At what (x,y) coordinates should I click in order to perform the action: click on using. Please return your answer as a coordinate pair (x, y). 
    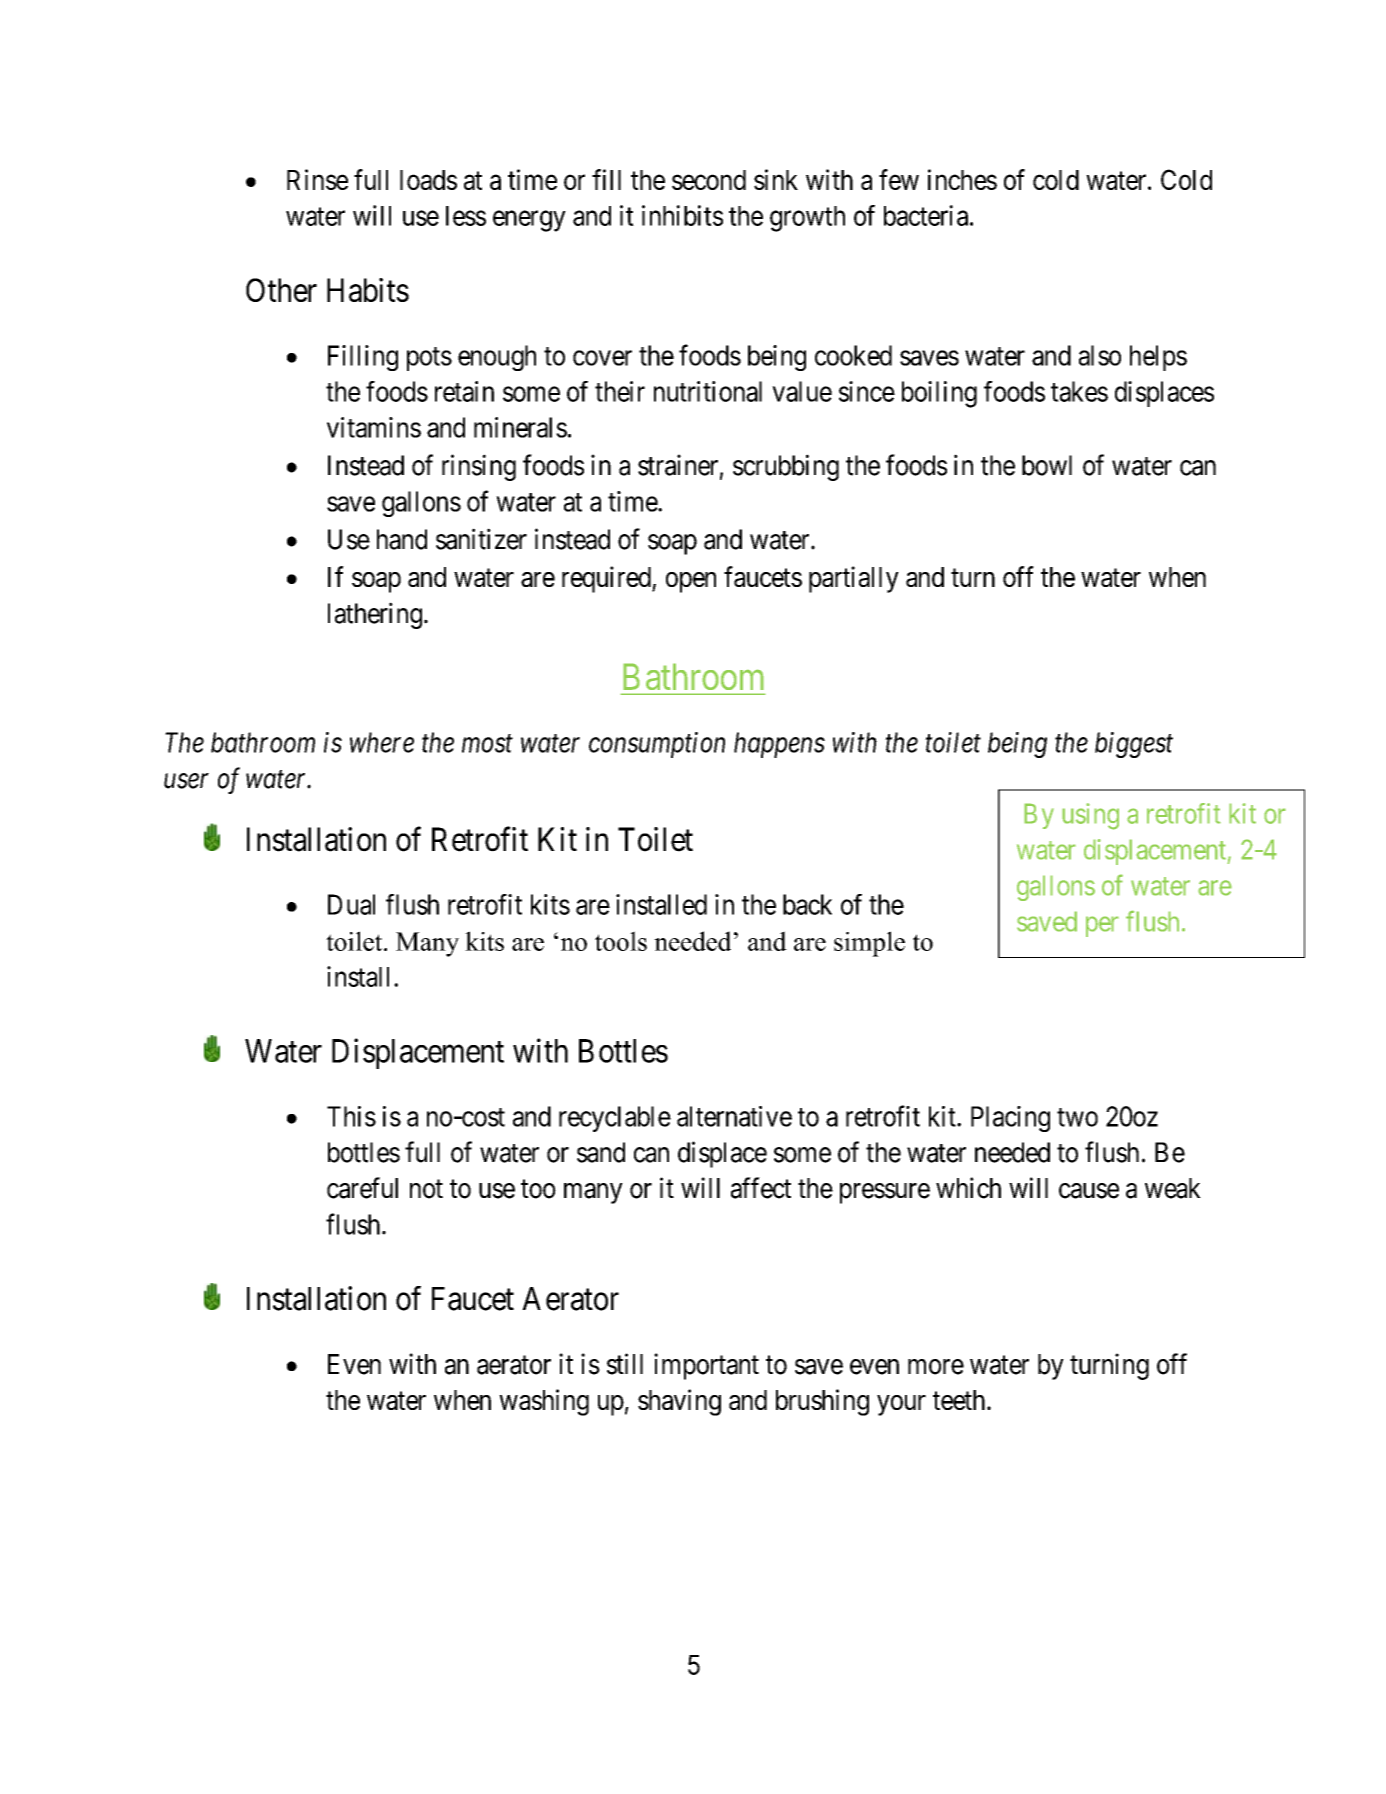
    Looking at the image, I should click on (1090, 816).
